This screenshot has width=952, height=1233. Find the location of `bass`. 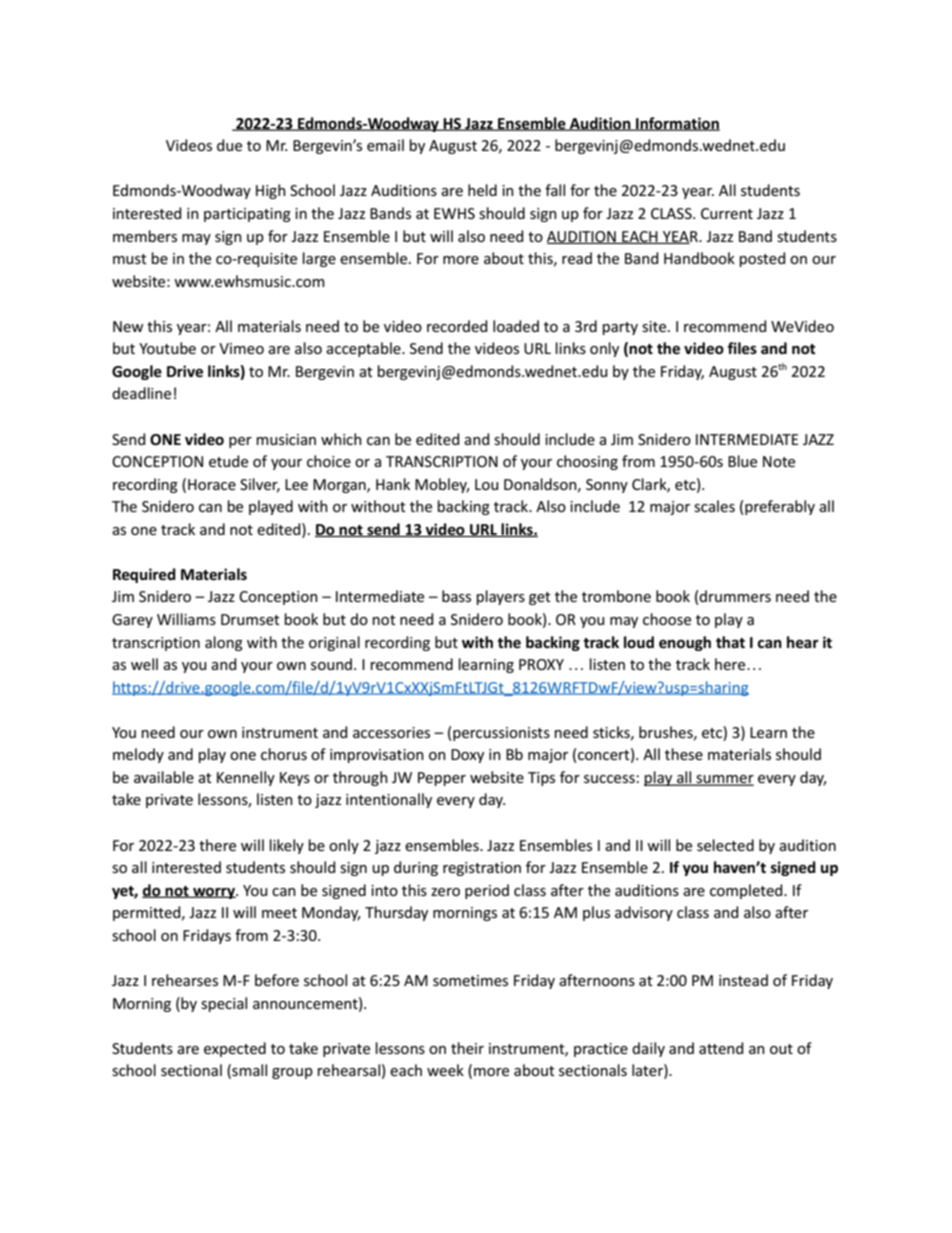

bass is located at coordinates (456, 596).
